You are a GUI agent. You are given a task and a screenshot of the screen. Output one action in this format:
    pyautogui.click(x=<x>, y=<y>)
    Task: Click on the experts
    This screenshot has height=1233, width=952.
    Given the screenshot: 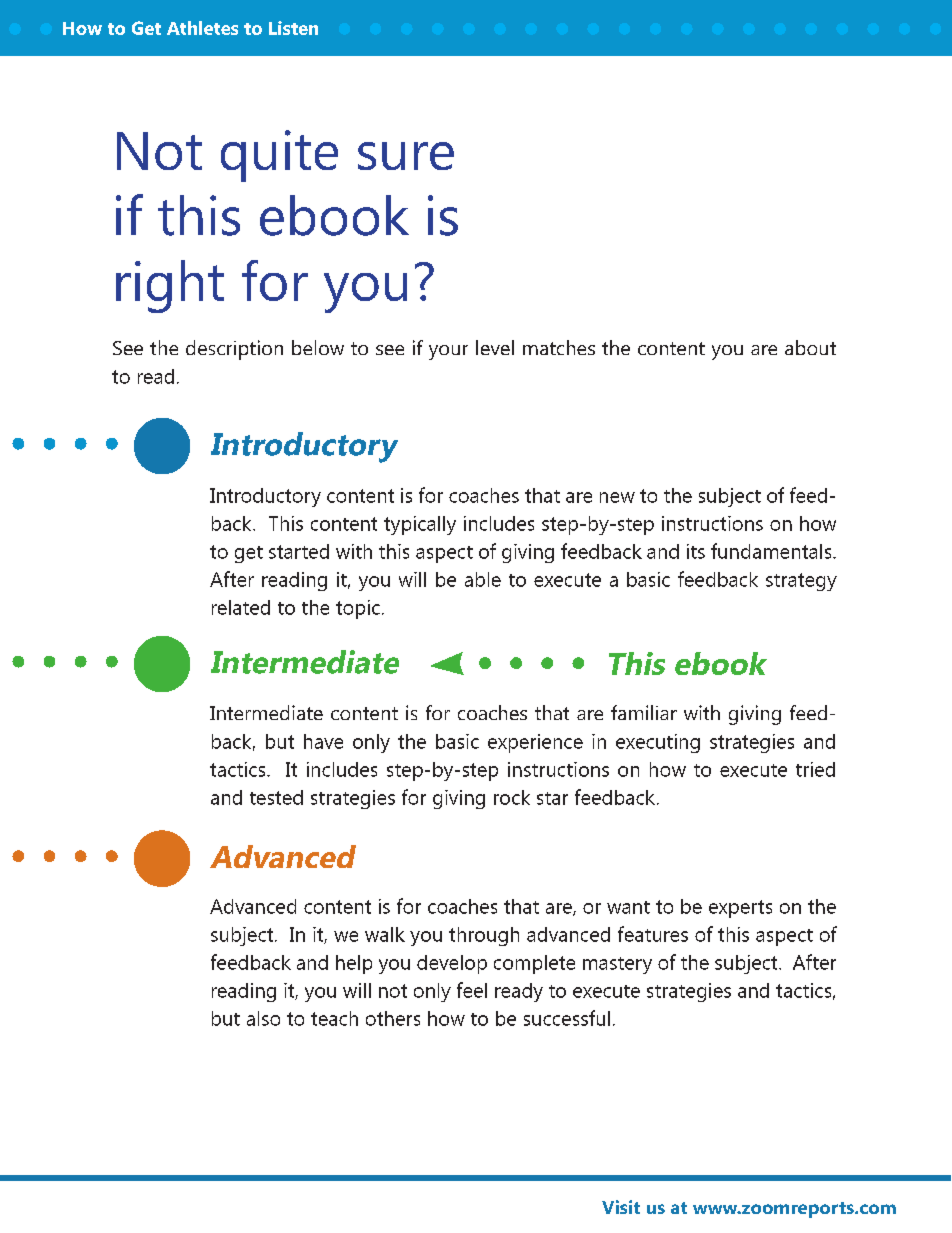 What is the action you would take?
    pyautogui.click(x=740, y=909)
